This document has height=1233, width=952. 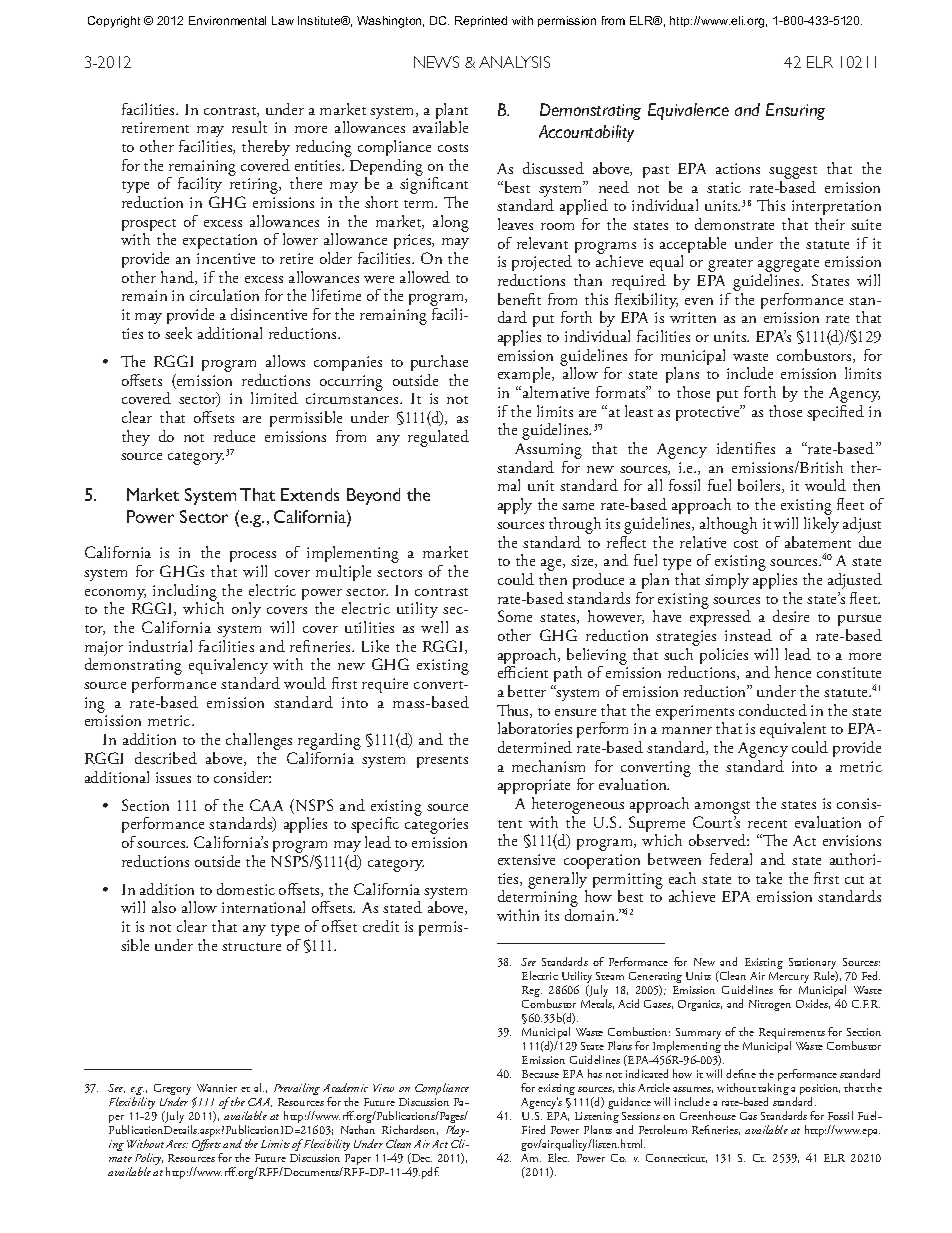 I want to click on Ensuring, so click(x=795, y=111).
